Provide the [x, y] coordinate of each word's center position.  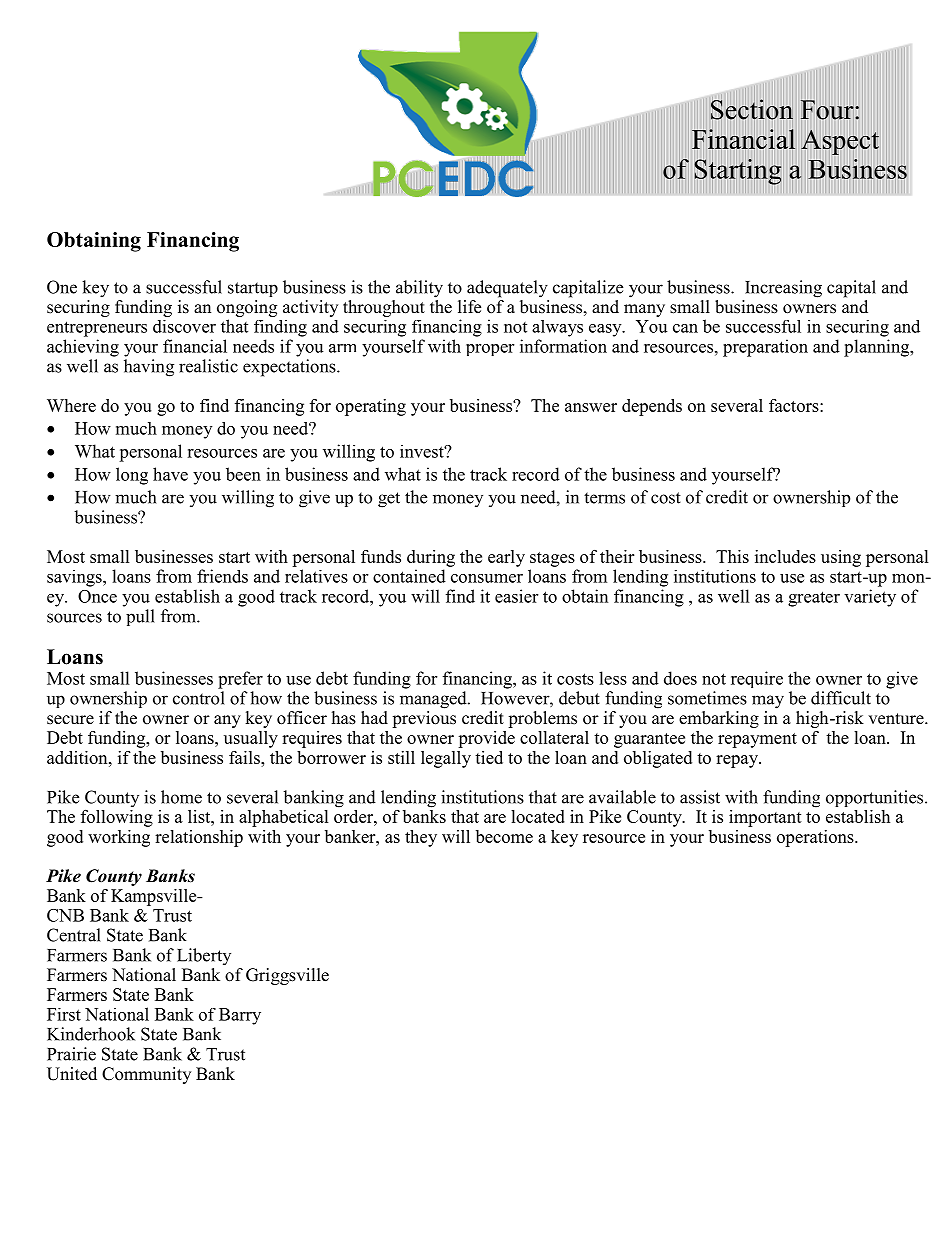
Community [146, 1075]
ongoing [247, 308]
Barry [240, 1016]
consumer [487, 578]
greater [814, 599]
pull [140, 617]
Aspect [840, 142]
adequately [507, 289]
